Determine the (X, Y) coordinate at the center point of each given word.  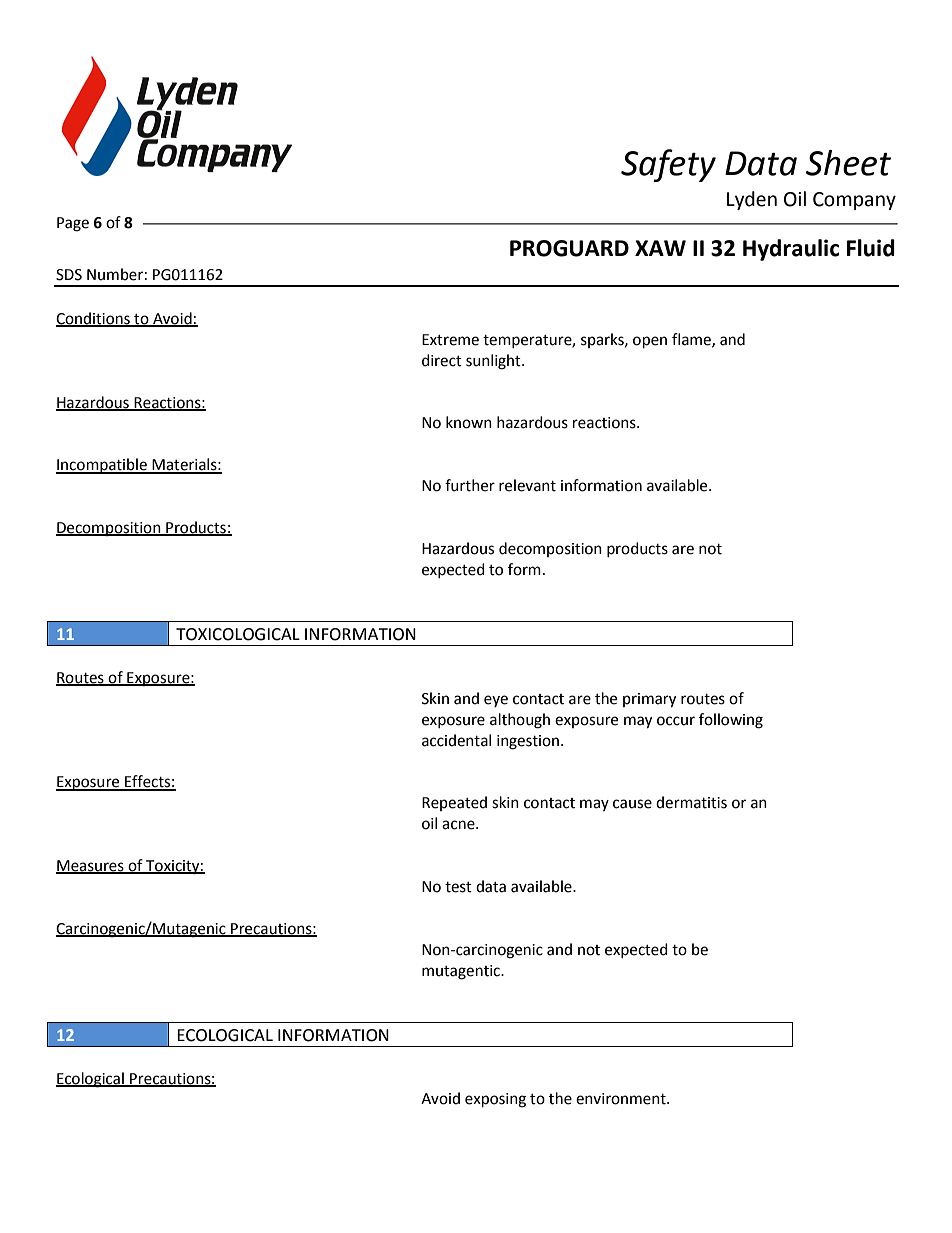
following (731, 721)
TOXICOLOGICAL (238, 634)
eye (496, 701)
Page (73, 224)
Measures (91, 866)
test (458, 887)
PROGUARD (569, 248)
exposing (495, 1100)
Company (854, 201)
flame (692, 340)
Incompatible (102, 466)
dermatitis (691, 802)
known (469, 422)
